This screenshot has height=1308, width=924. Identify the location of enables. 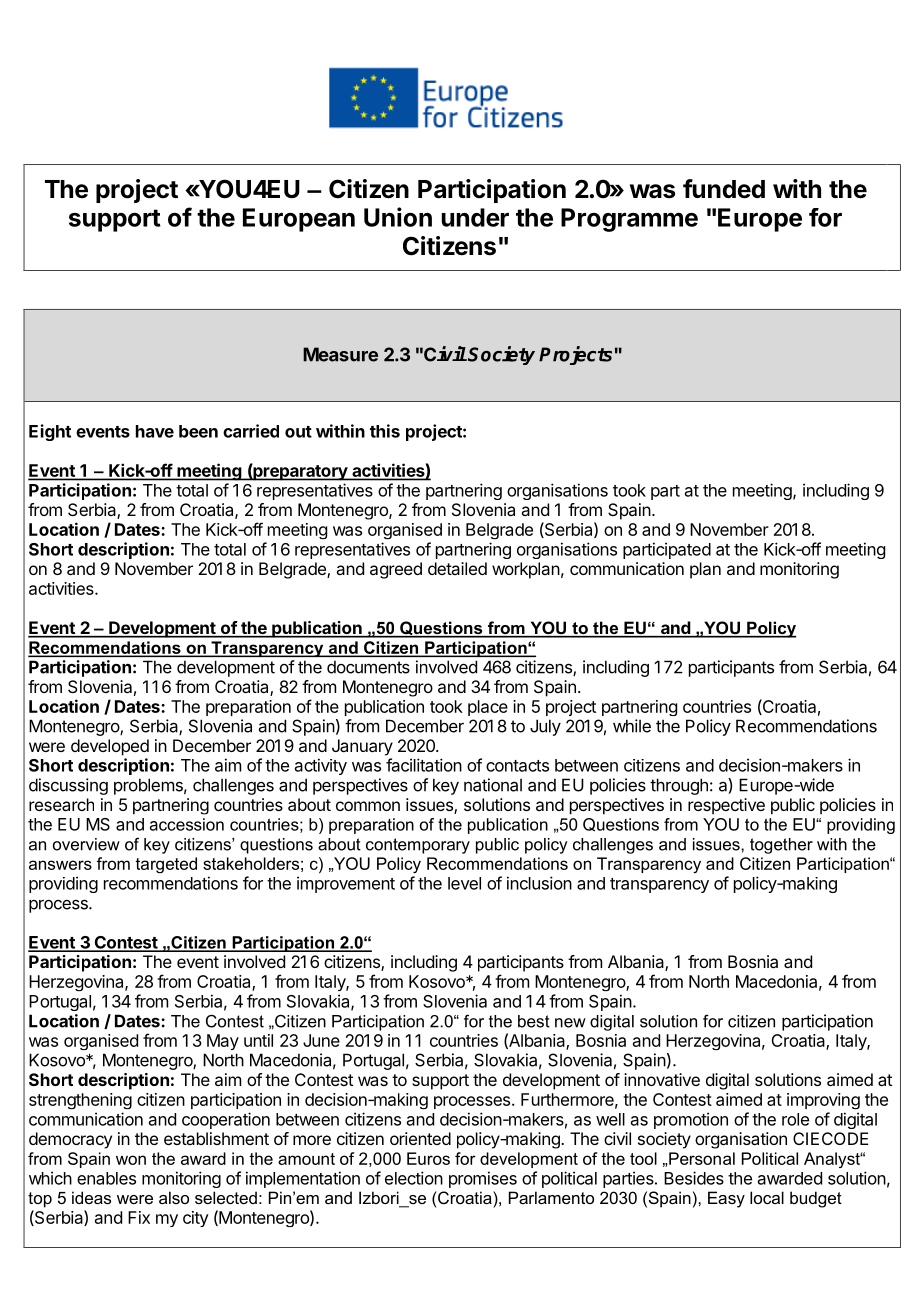
(106, 1178).
